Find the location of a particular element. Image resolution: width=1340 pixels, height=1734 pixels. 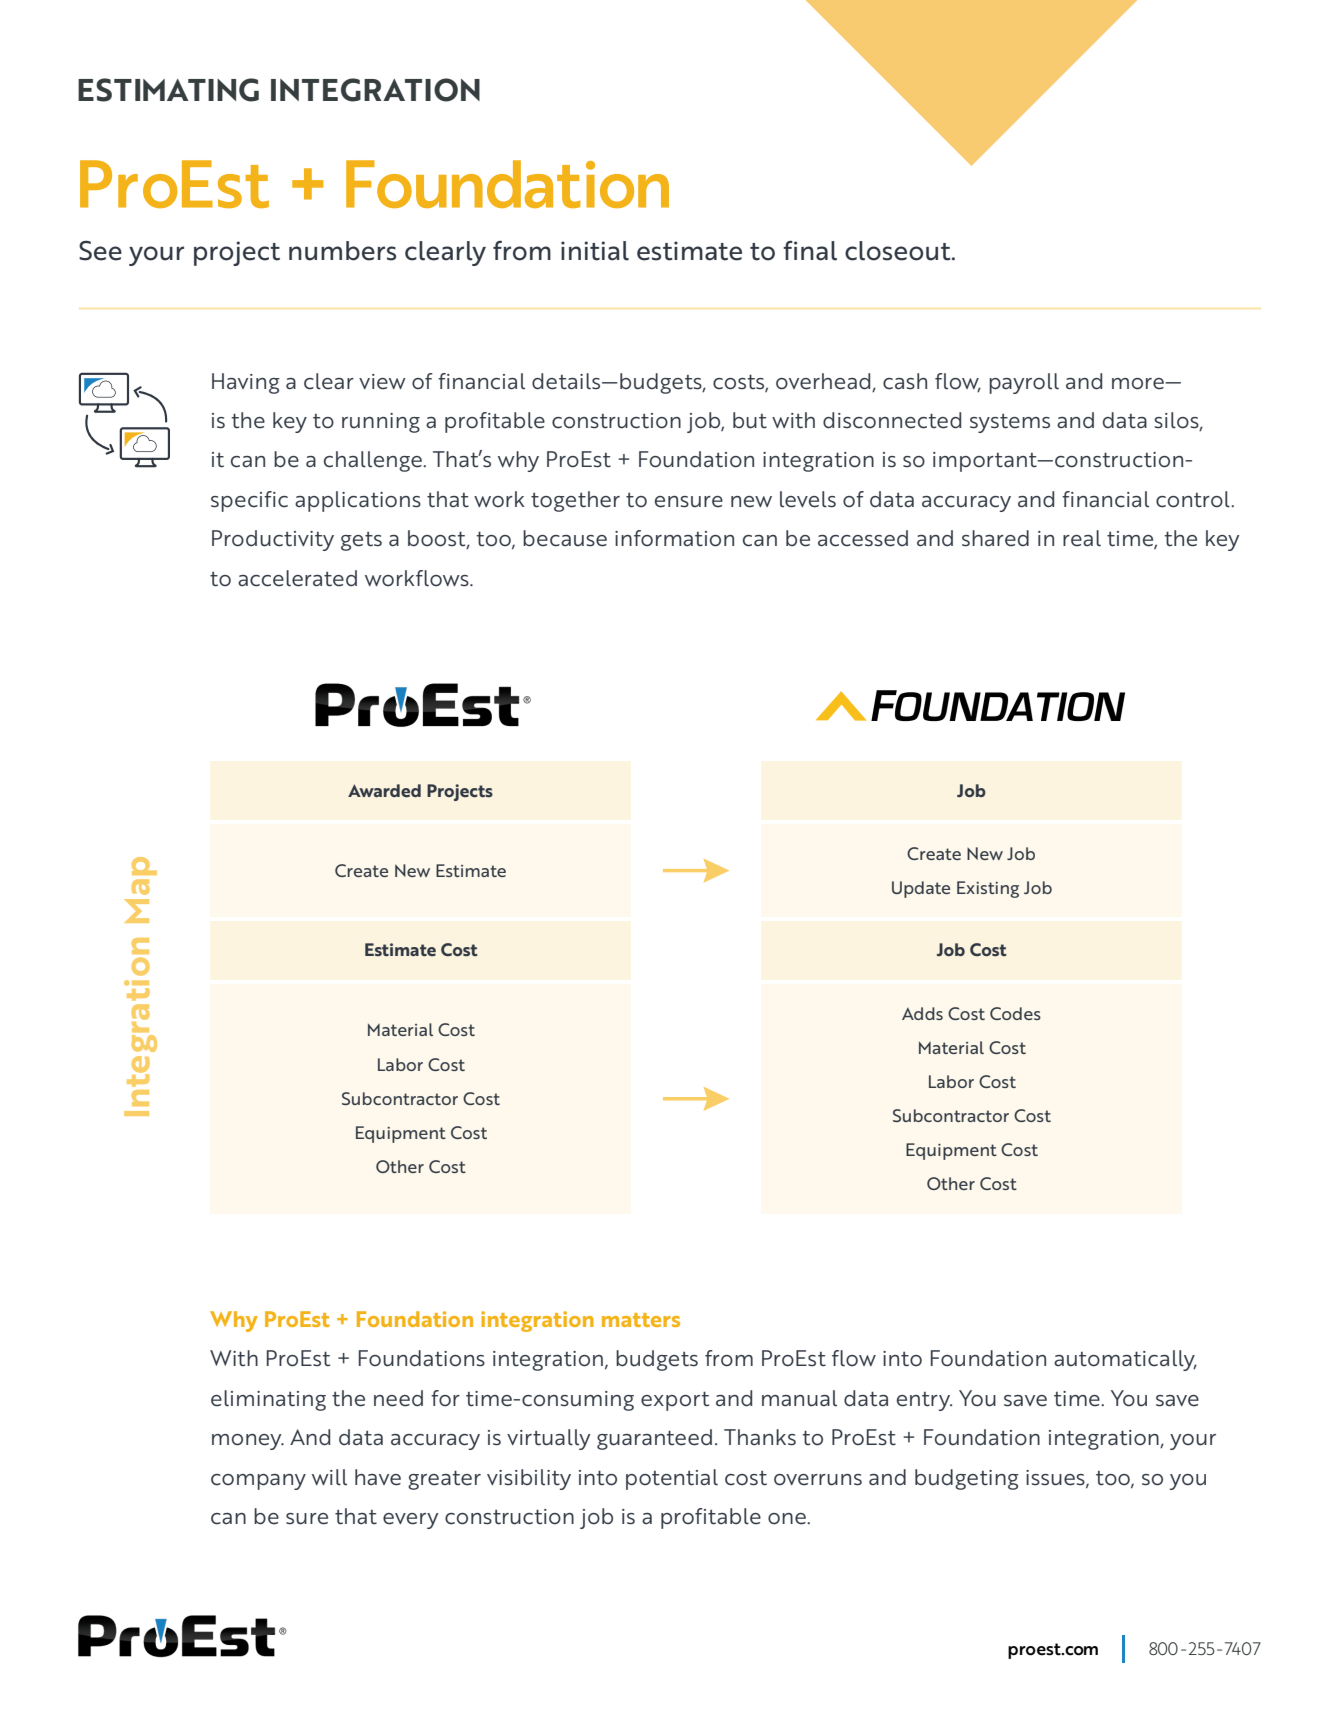

ESTIMATING is located at coordinates (168, 90).
